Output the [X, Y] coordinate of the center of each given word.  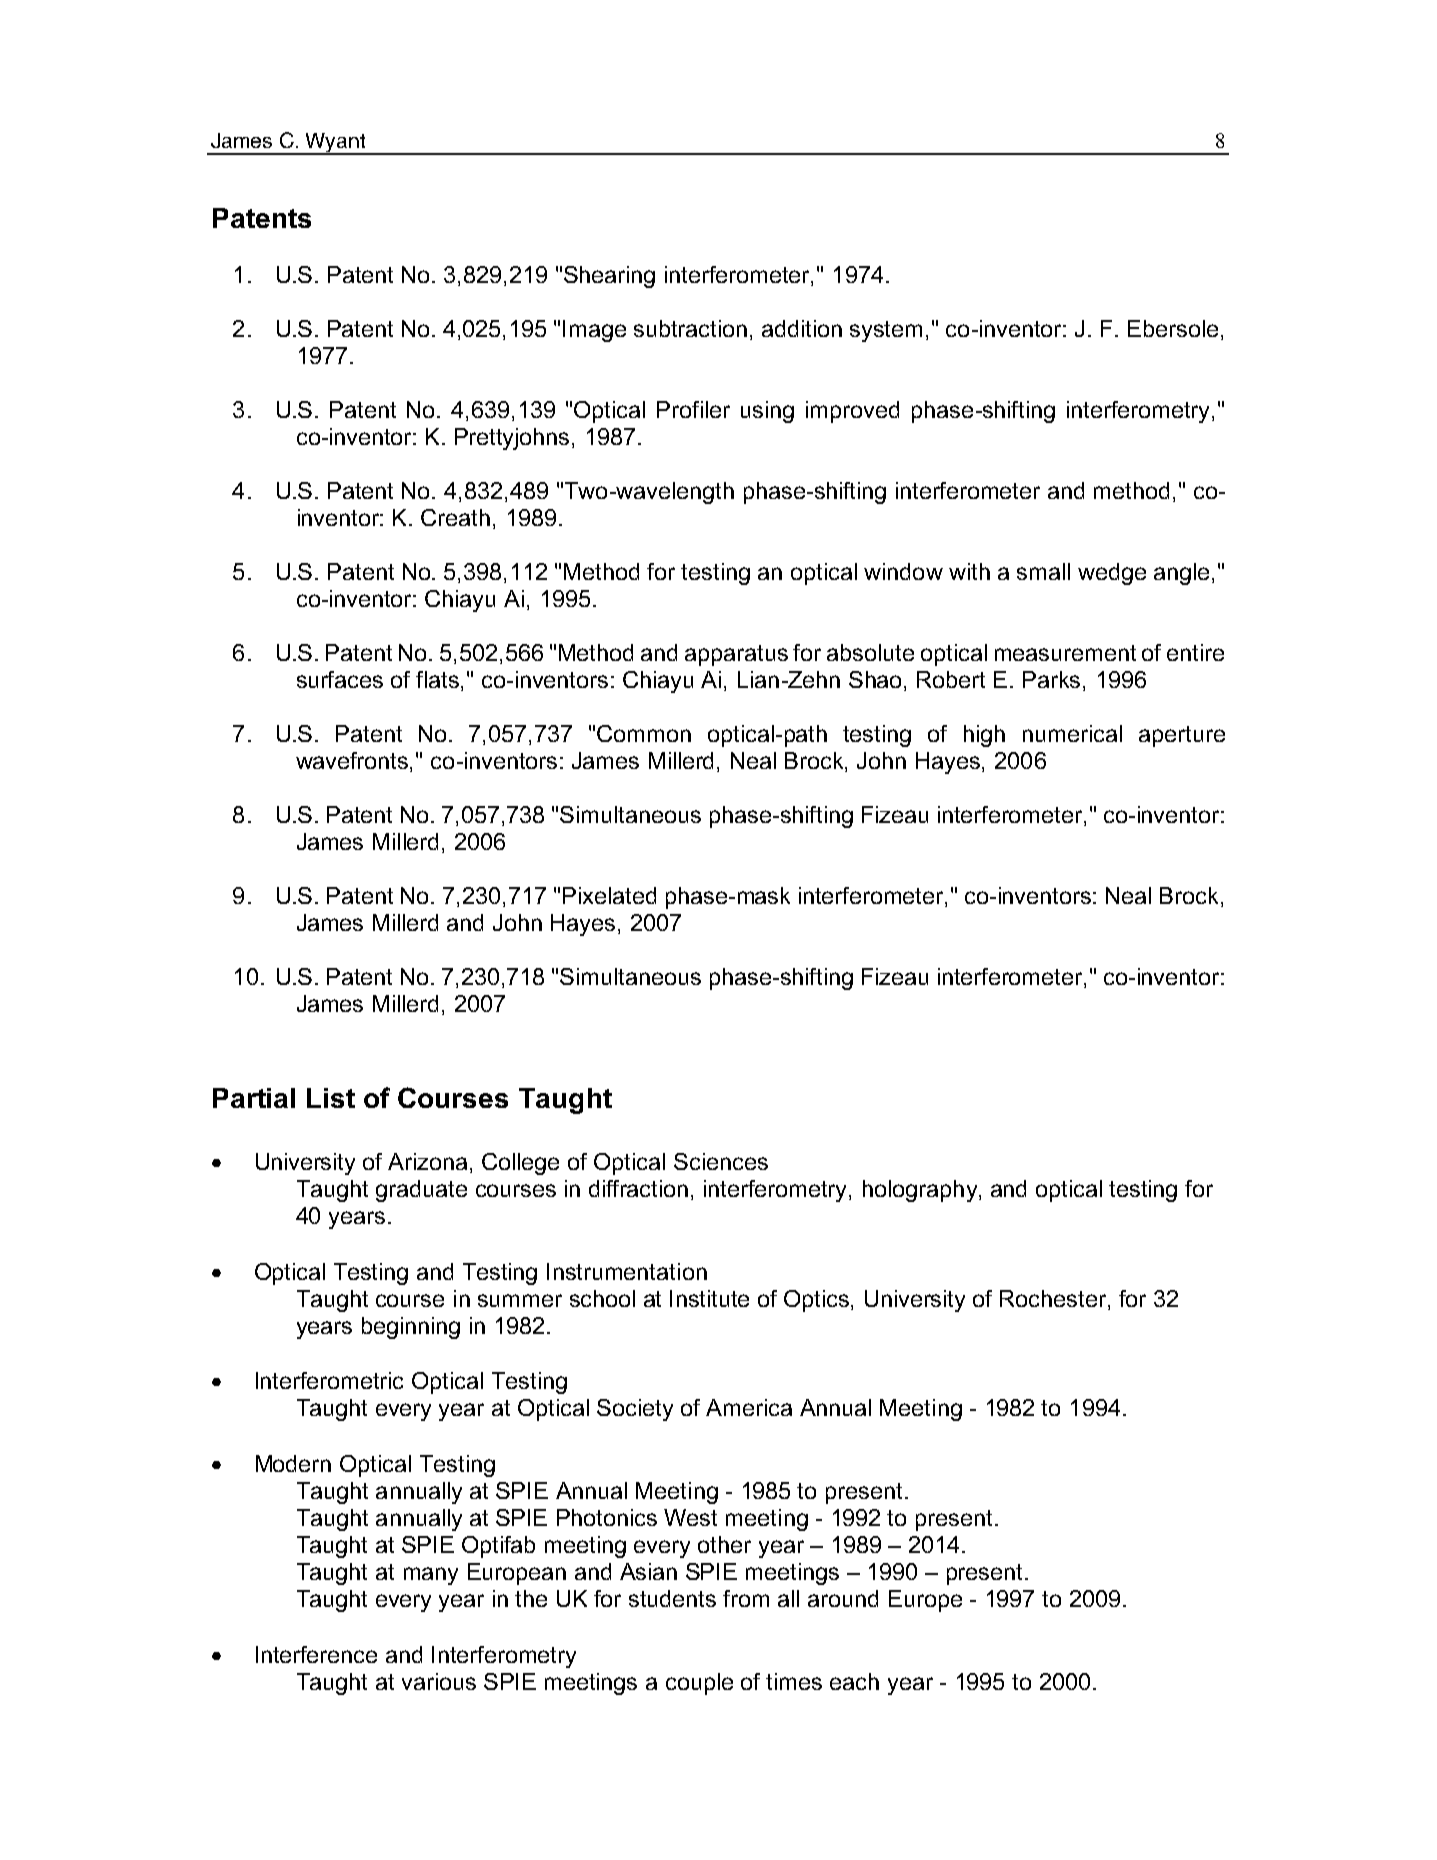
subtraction [690, 328]
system [886, 331]
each [854, 1681]
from [746, 1598]
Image [594, 331]
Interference [316, 1654]
